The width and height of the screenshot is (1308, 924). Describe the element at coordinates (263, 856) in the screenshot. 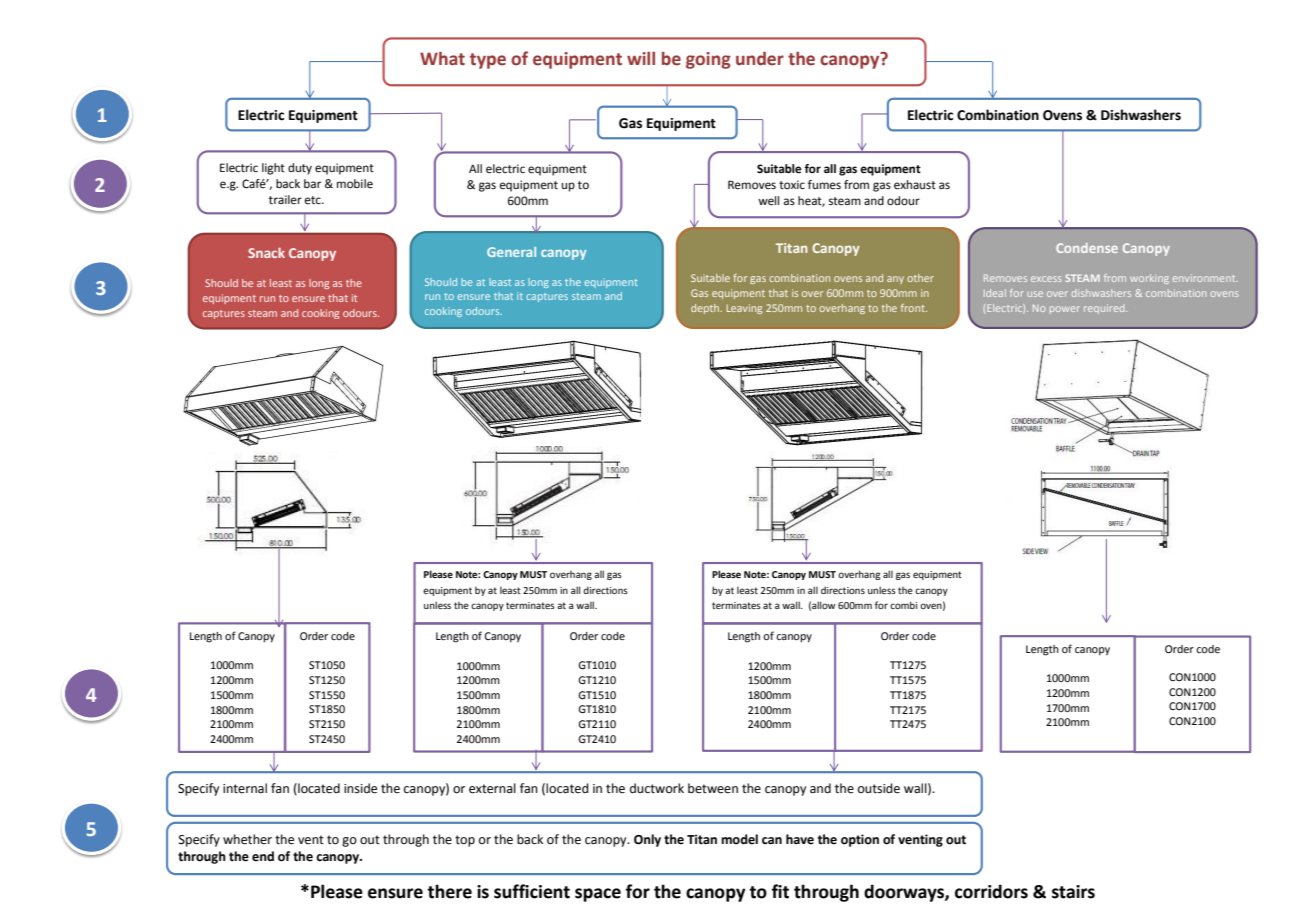

I see `end` at that location.
